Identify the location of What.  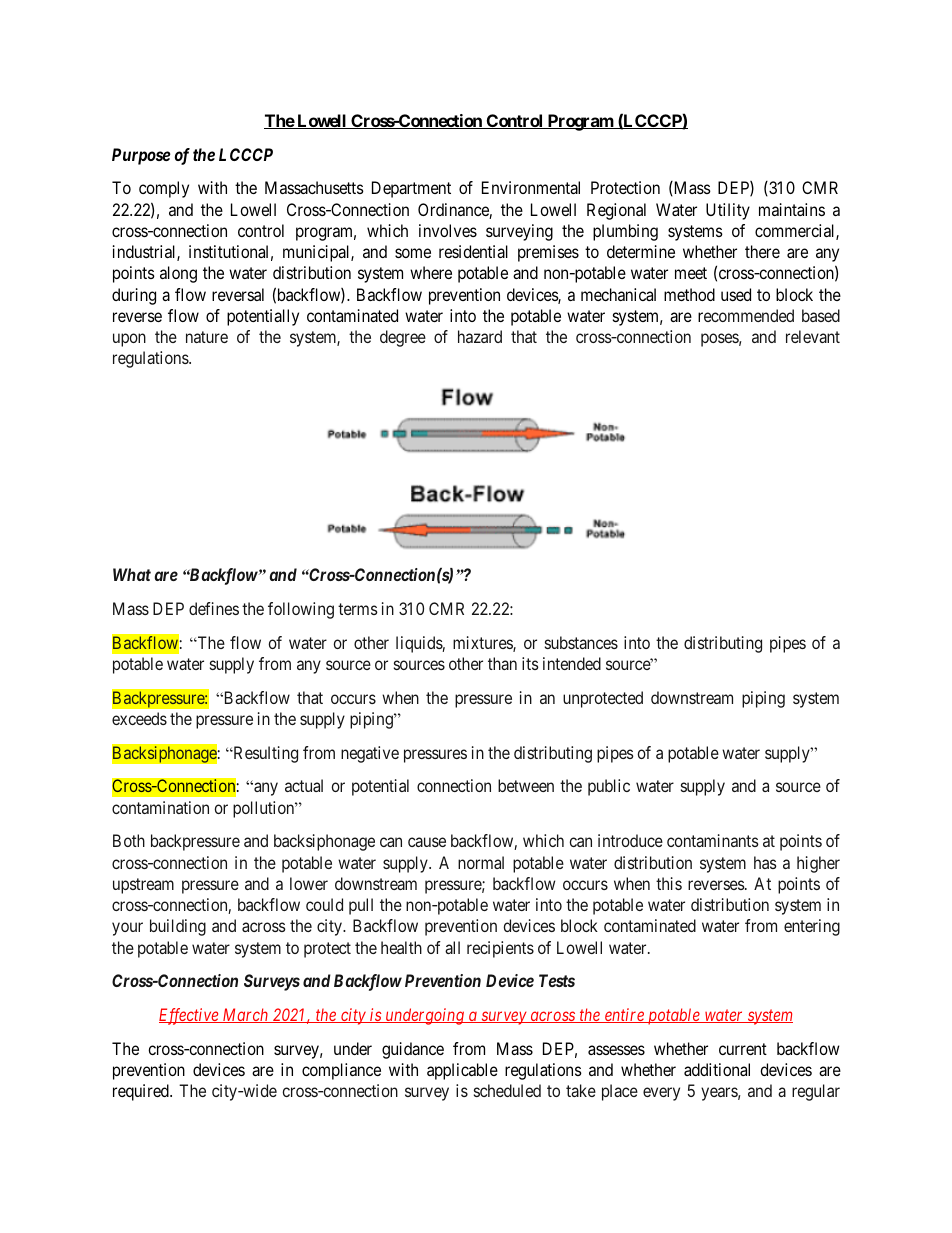
(132, 574).
